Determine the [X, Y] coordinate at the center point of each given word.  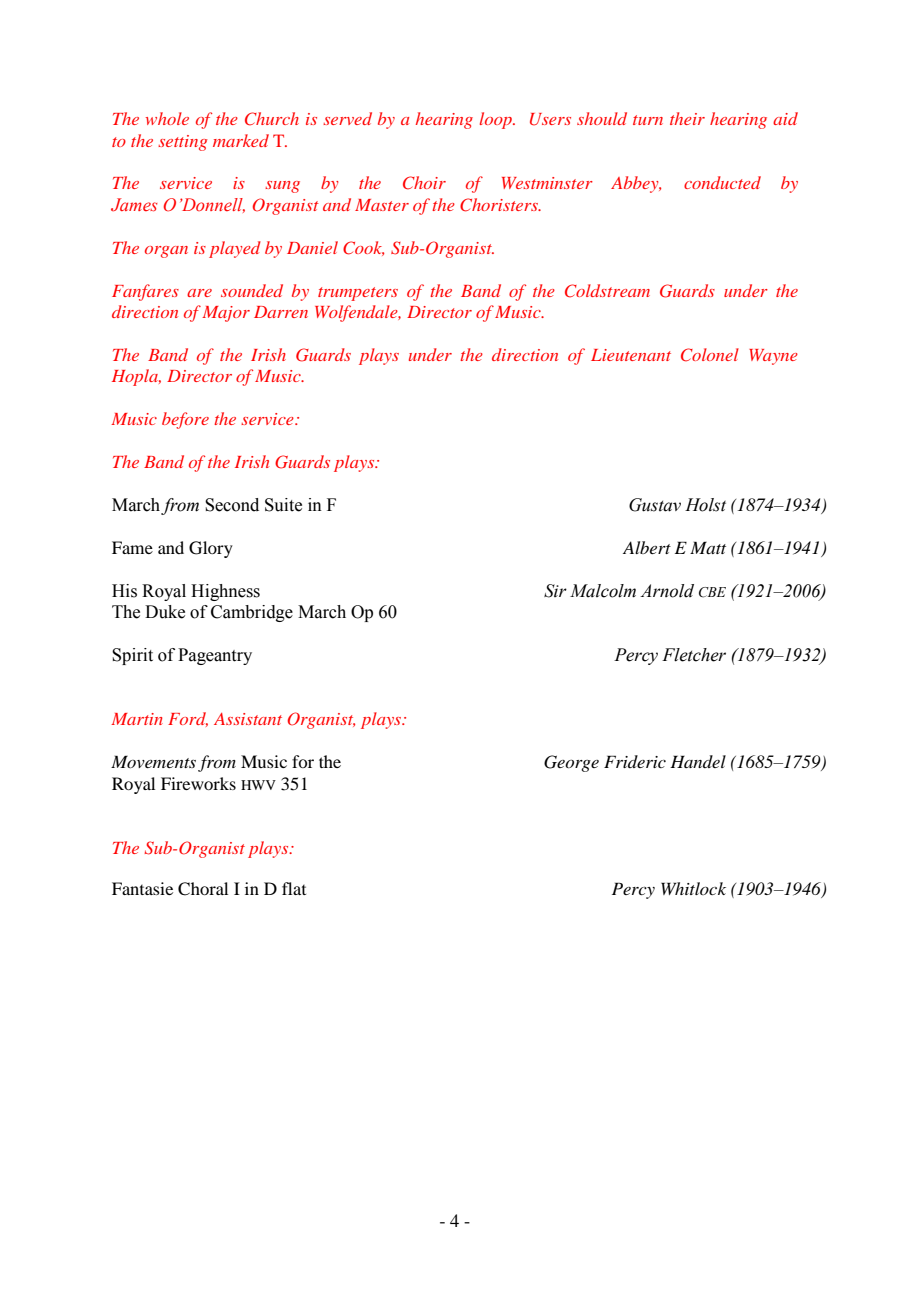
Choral [203, 889]
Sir [555, 591]
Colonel [710, 355]
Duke [165, 612]
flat [294, 888]
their [687, 118]
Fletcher [694, 655]
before [185, 420]
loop [497, 120]
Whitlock [693, 888]
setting [183, 143]
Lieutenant [631, 355]
